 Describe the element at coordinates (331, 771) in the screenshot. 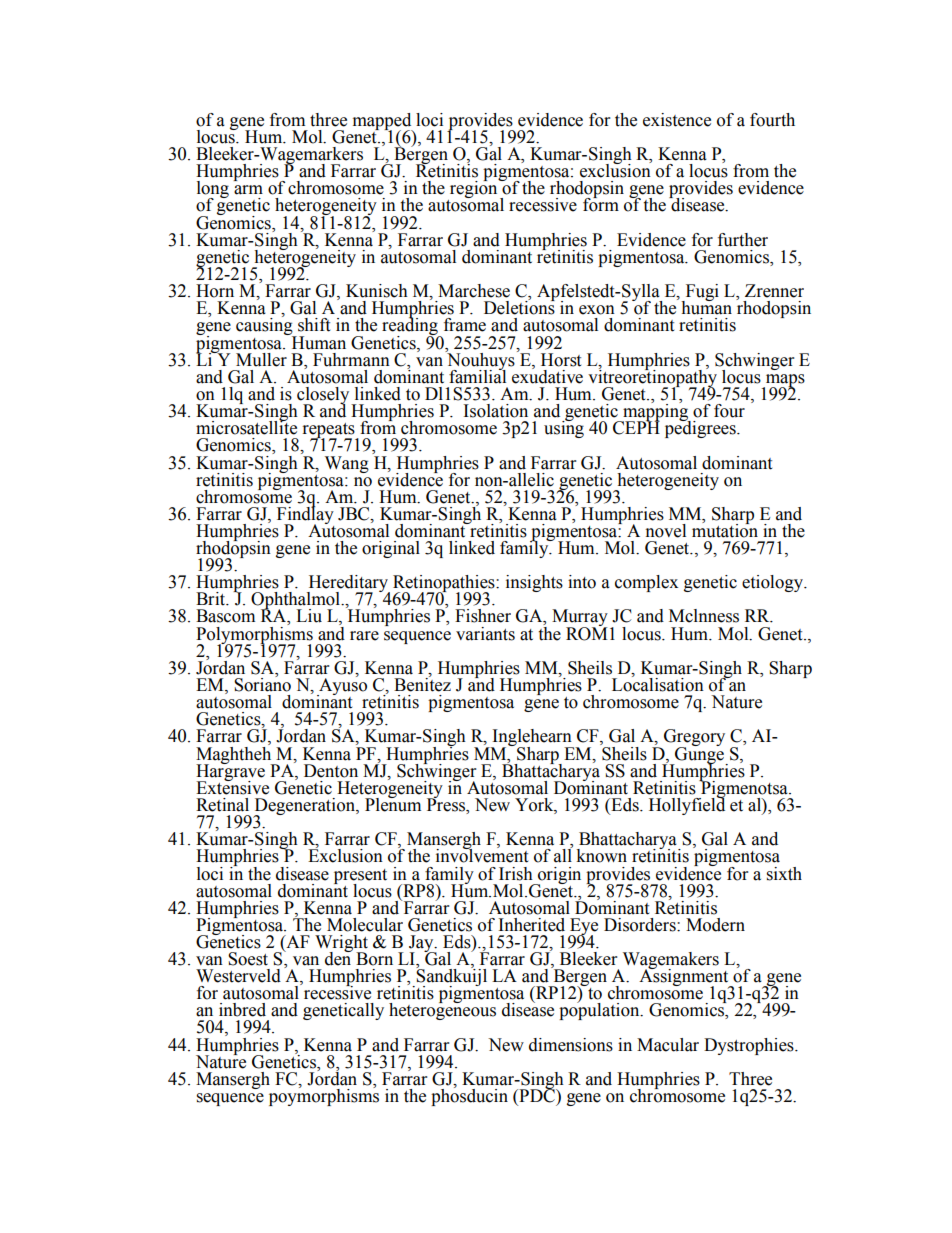

I see `Denton` at that location.
